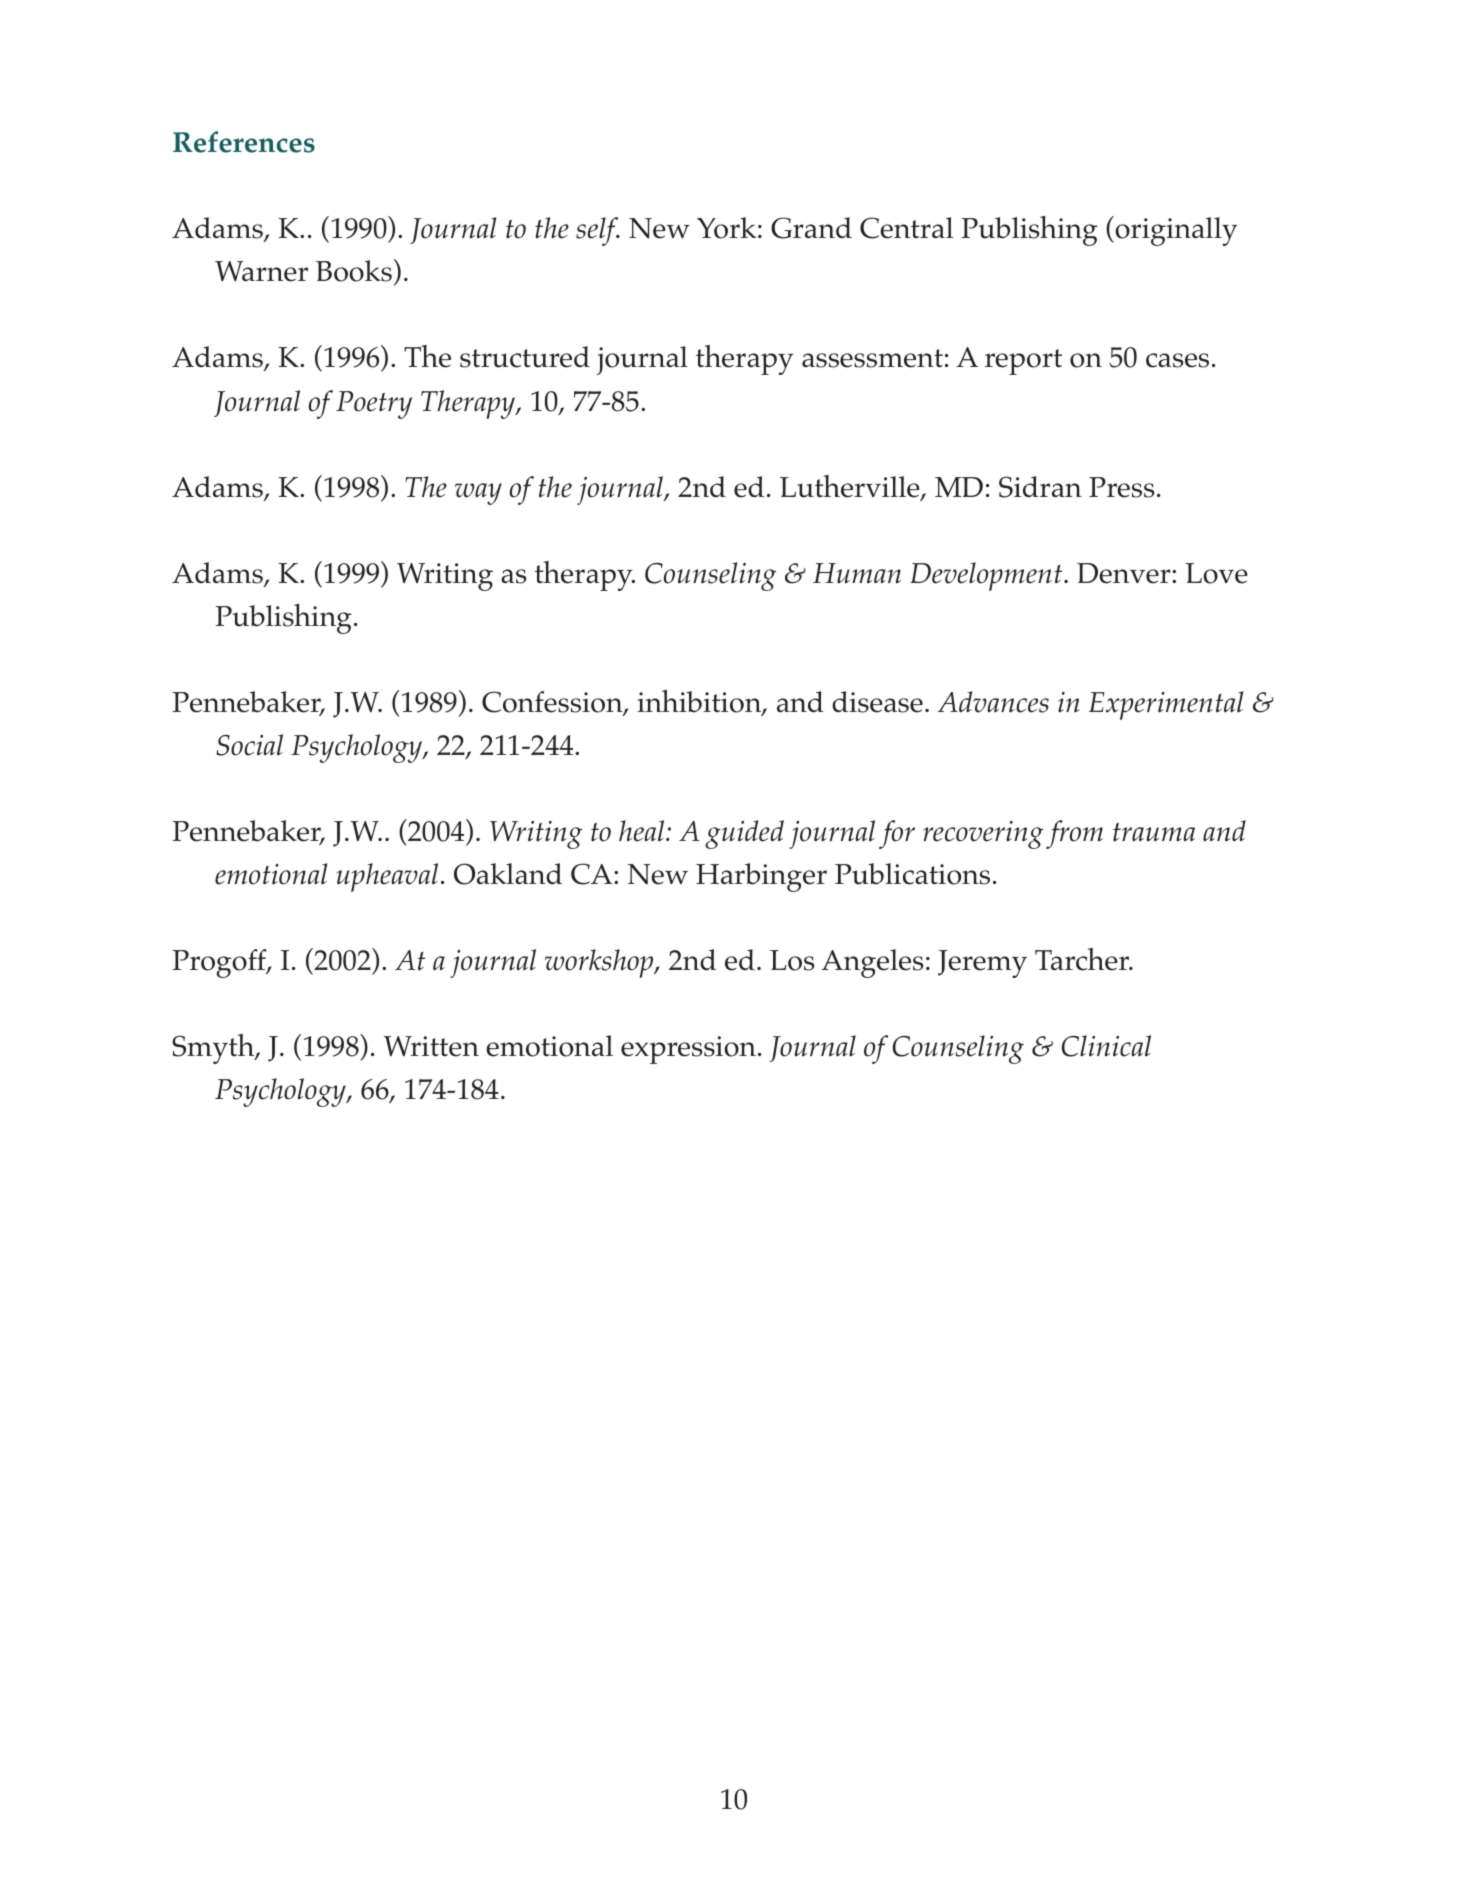  Describe the element at coordinates (1106, 1046) in the screenshot. I see `Clinical` at that location.
